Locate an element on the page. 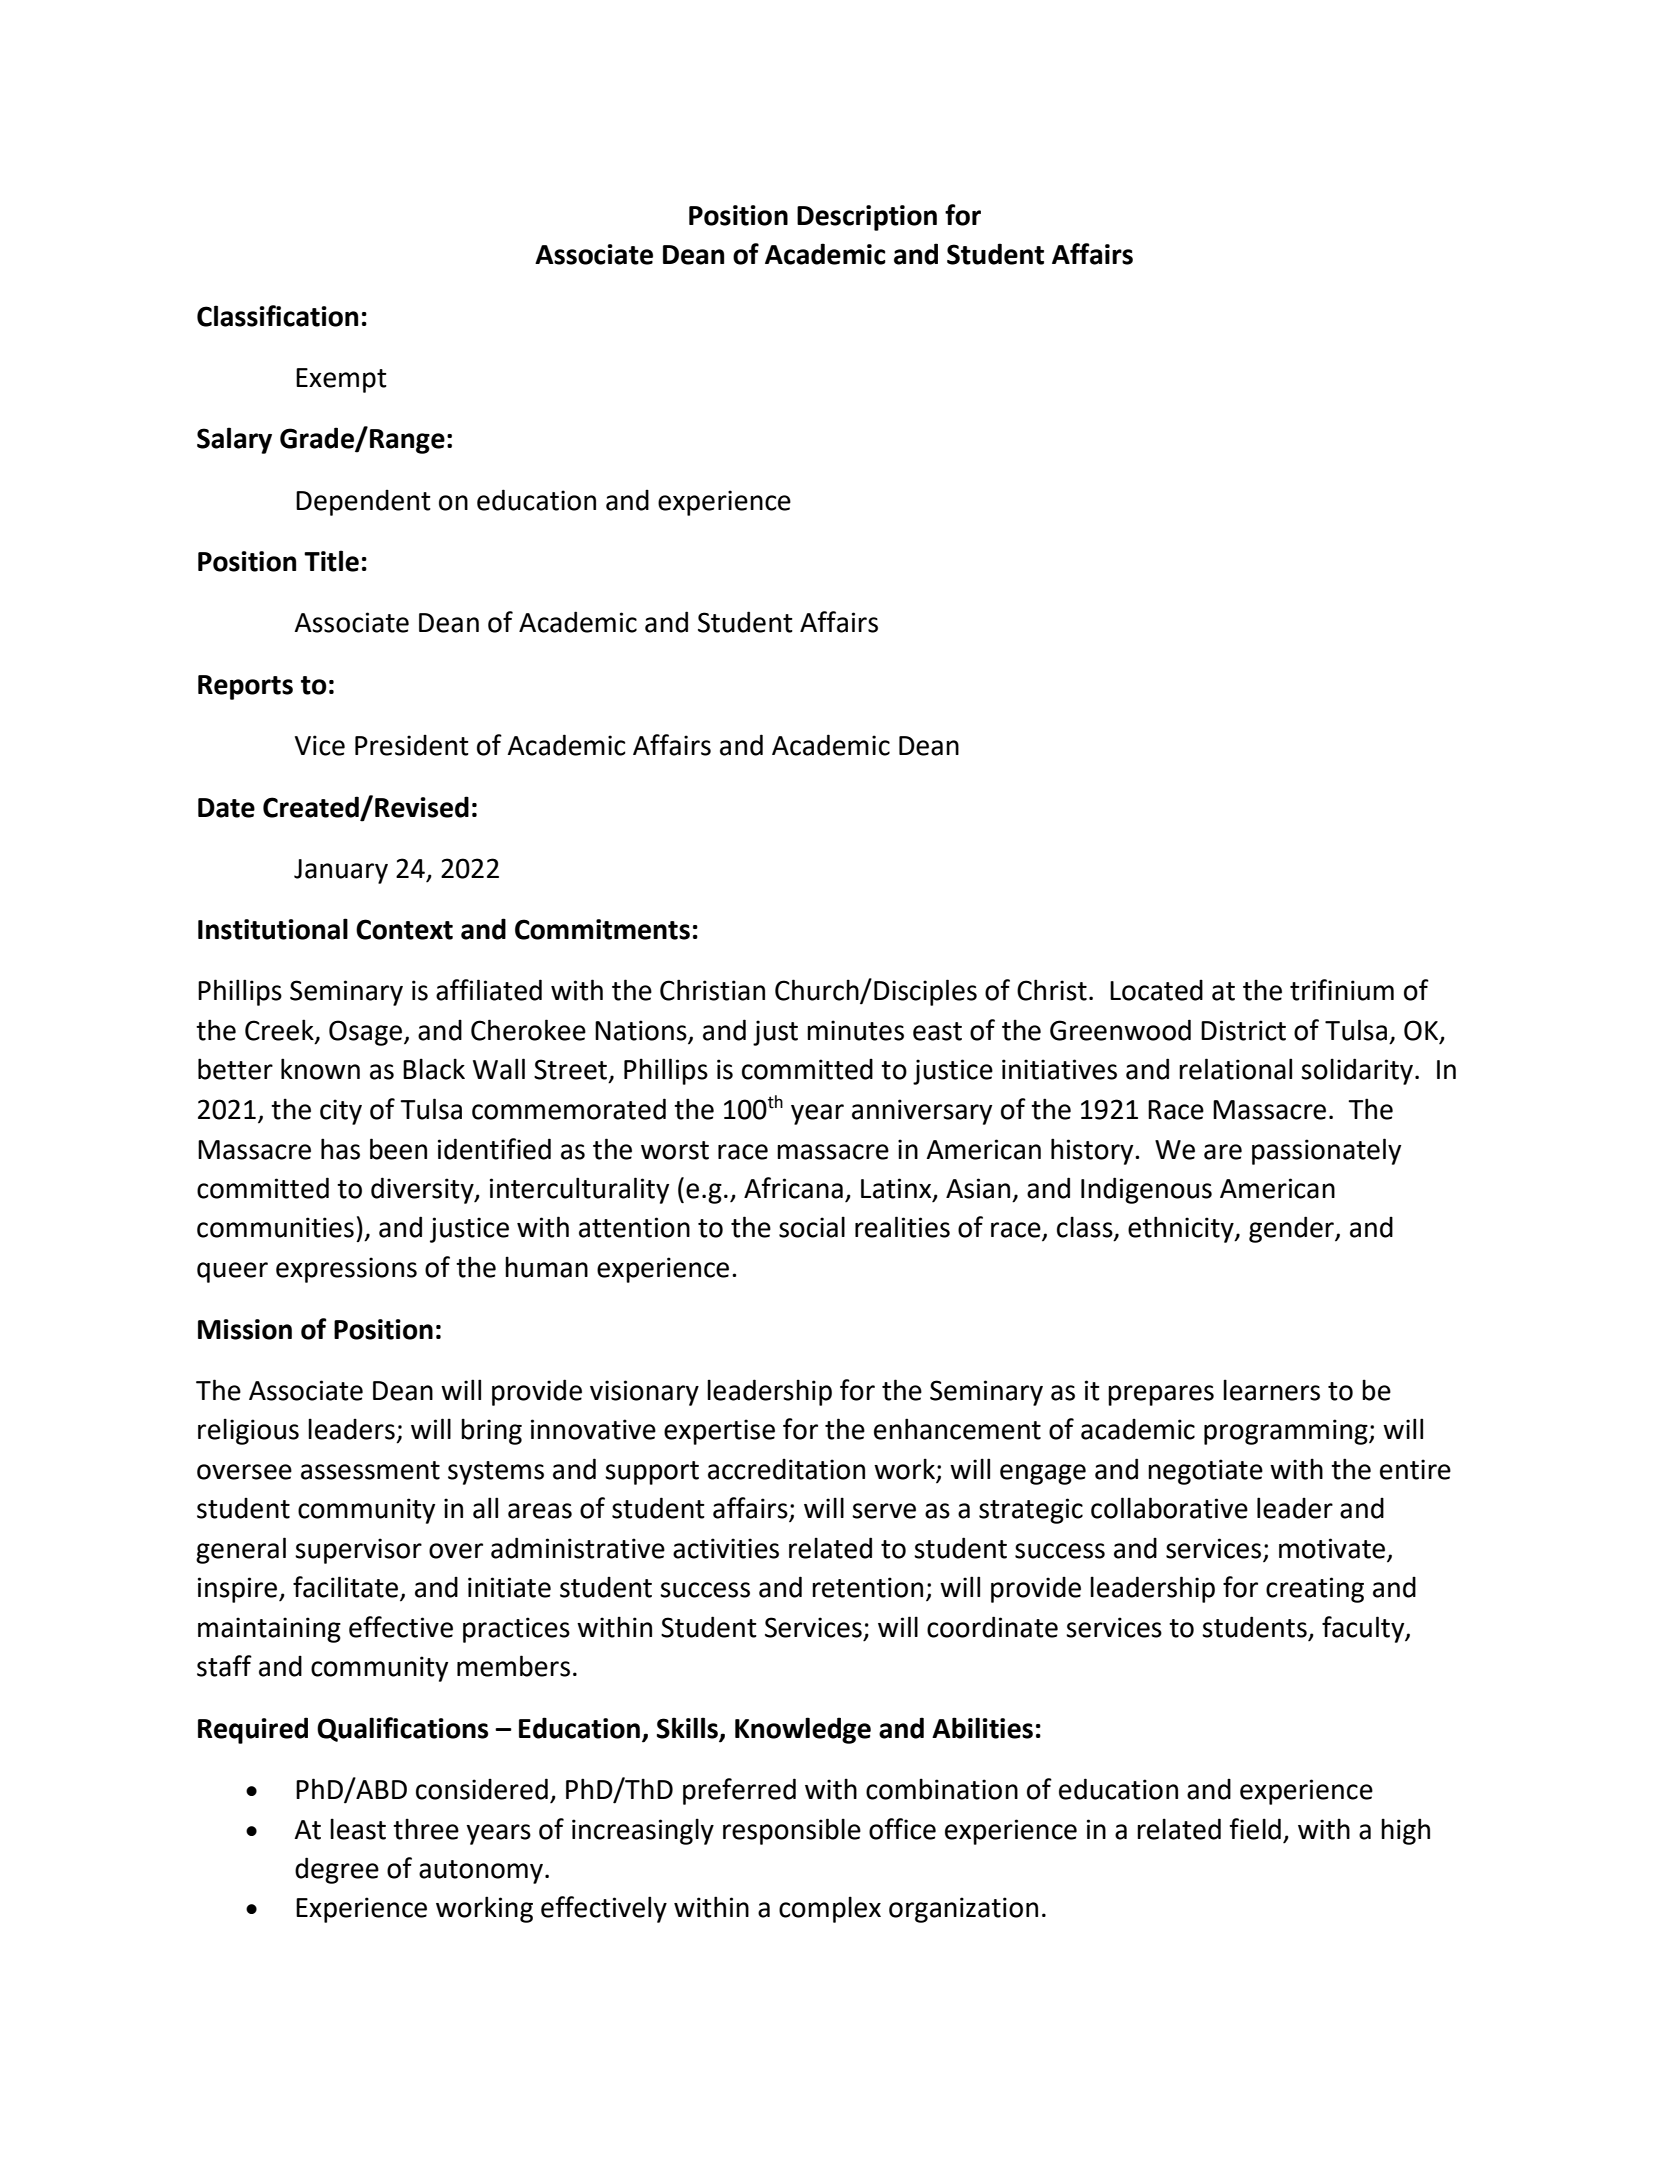  social is located at coordinates (812, 1227).
